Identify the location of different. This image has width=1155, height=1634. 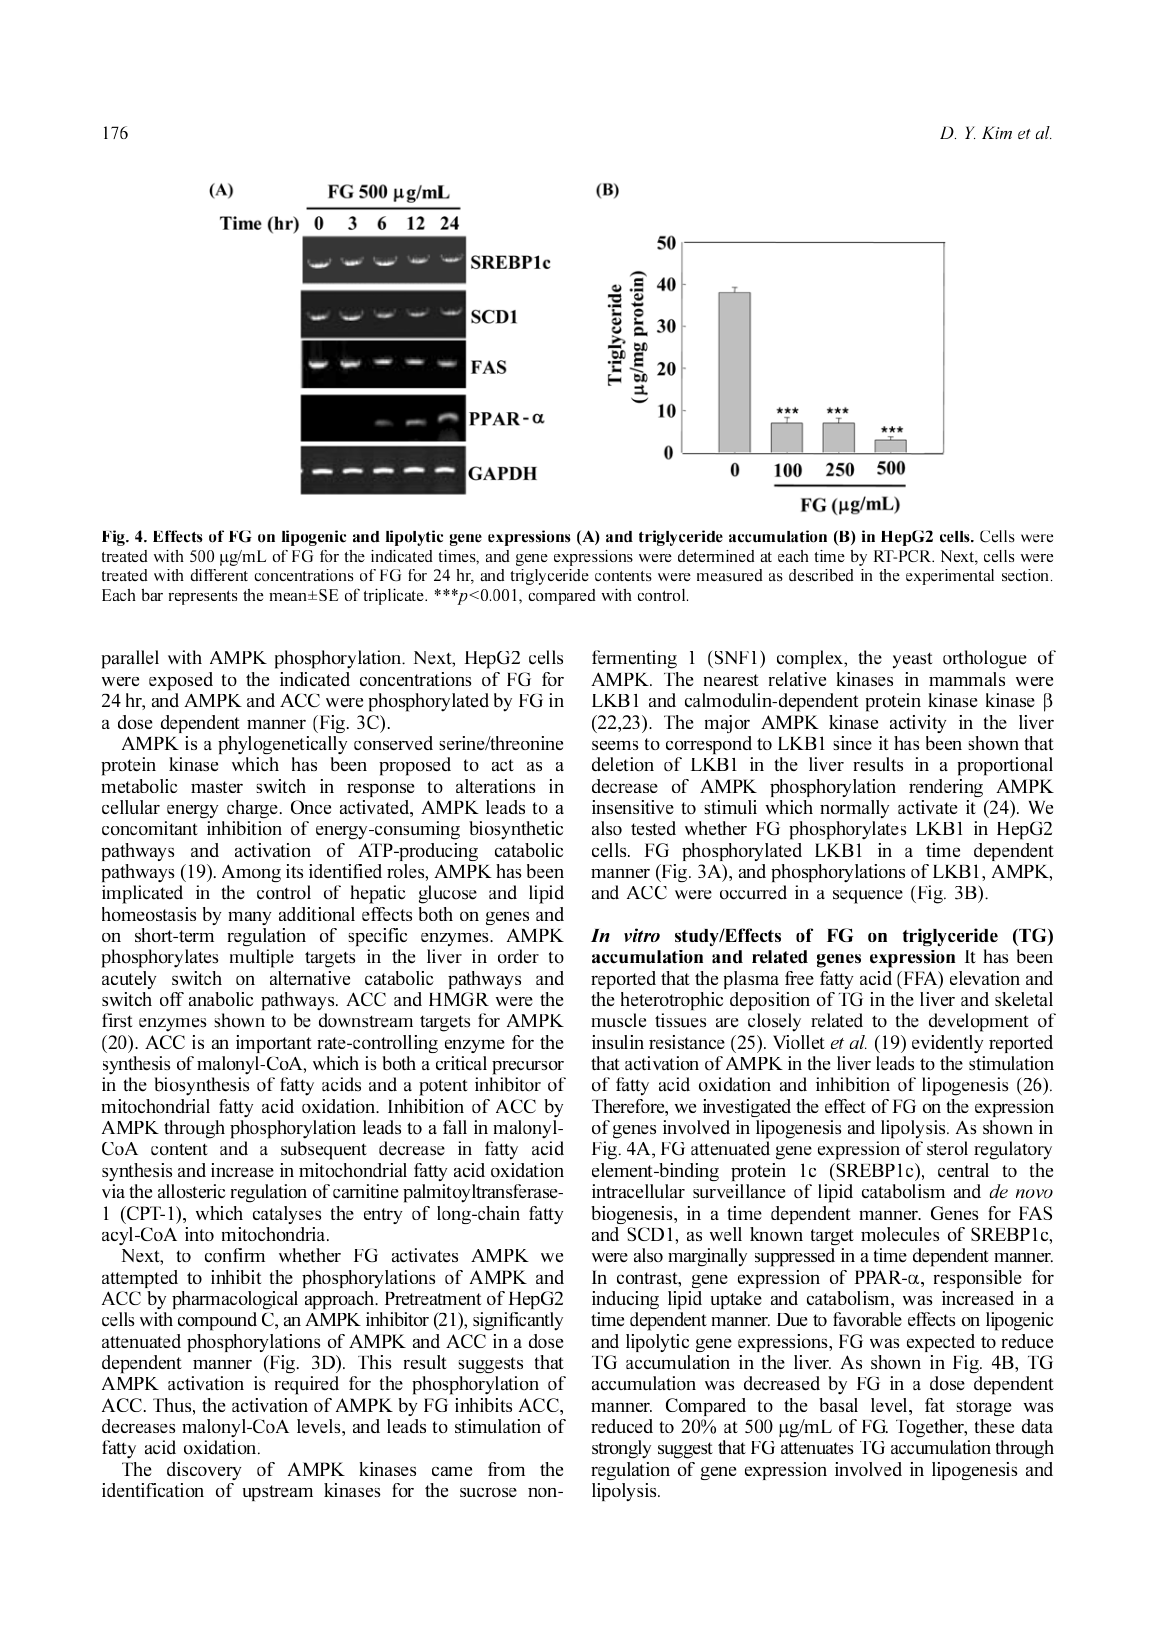
(219, 575).
